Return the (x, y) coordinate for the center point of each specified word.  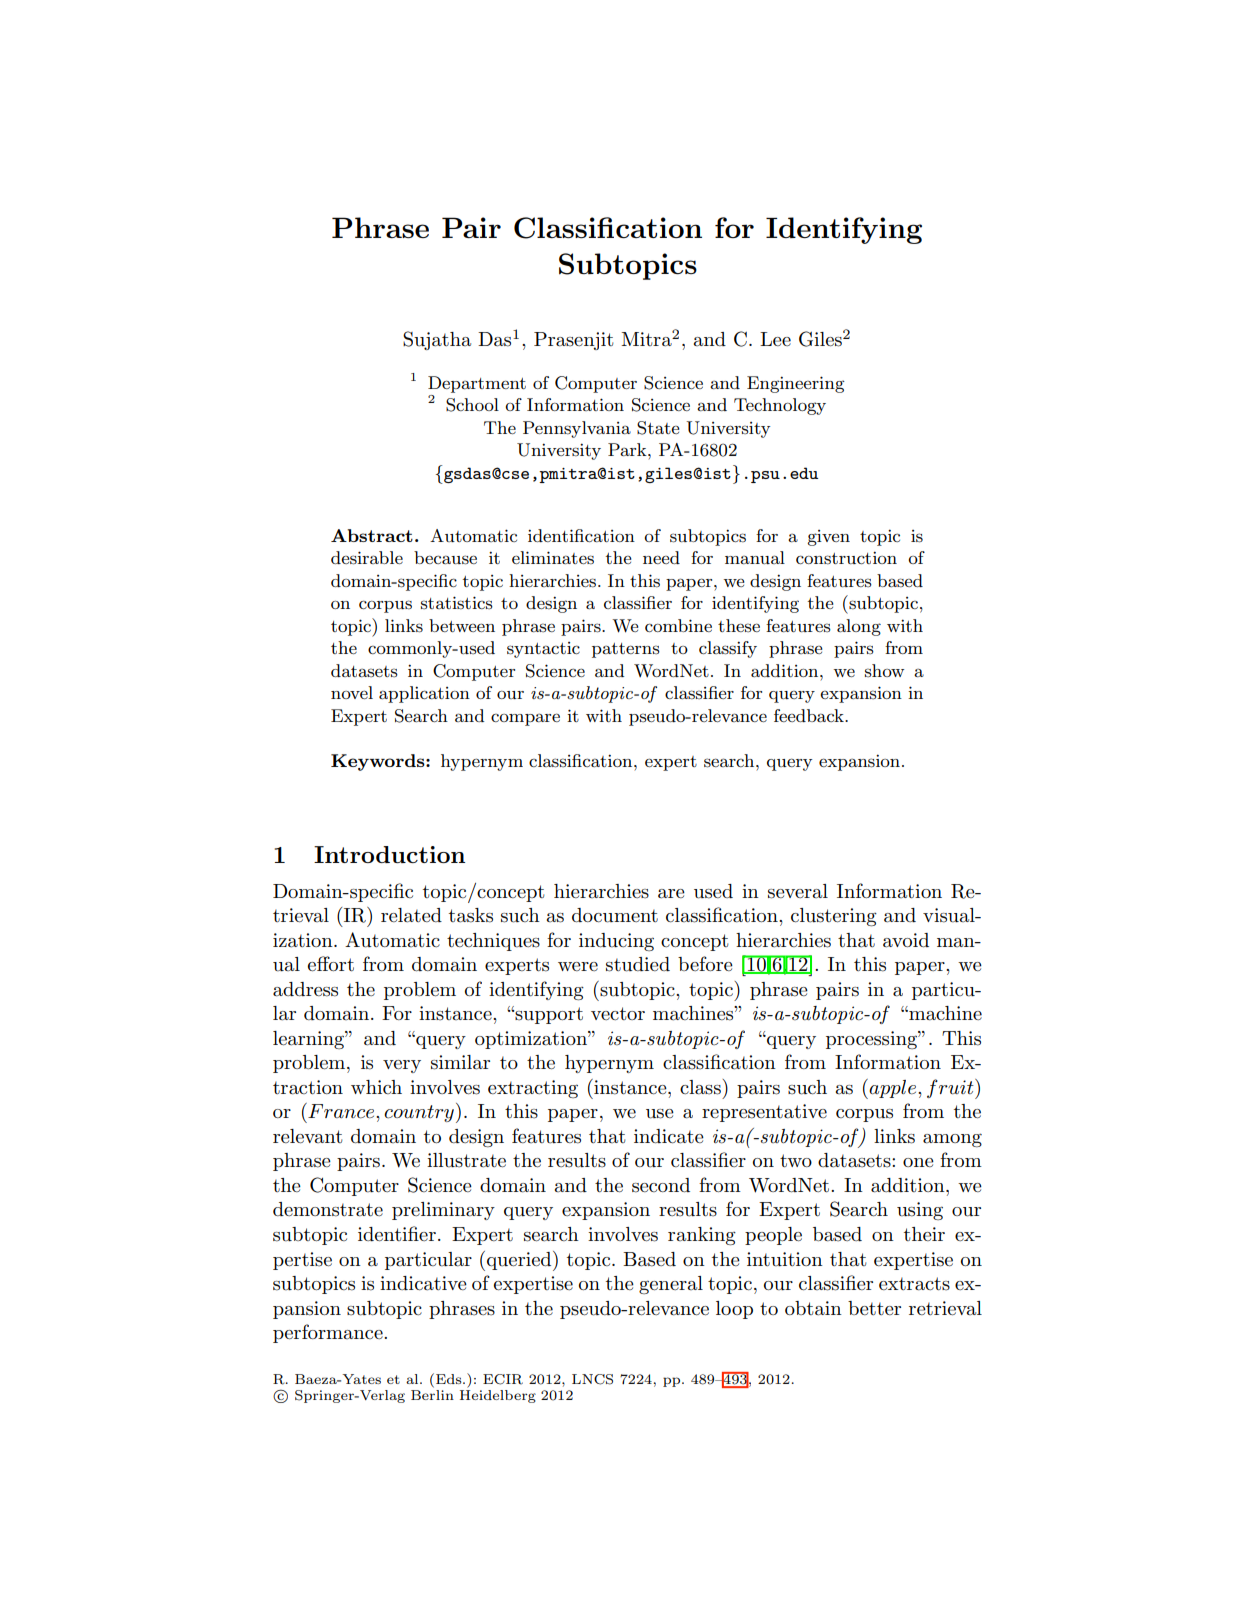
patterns (626, 650)
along (859, 627)
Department (477, 384)
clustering (834, 917)
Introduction (389, 854)
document (615, 915)
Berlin (432, 1395)
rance (350, 1114)
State (658, 428)
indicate (669, 1136)
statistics (457, 603)
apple (894, 1089)
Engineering (796, 384)
